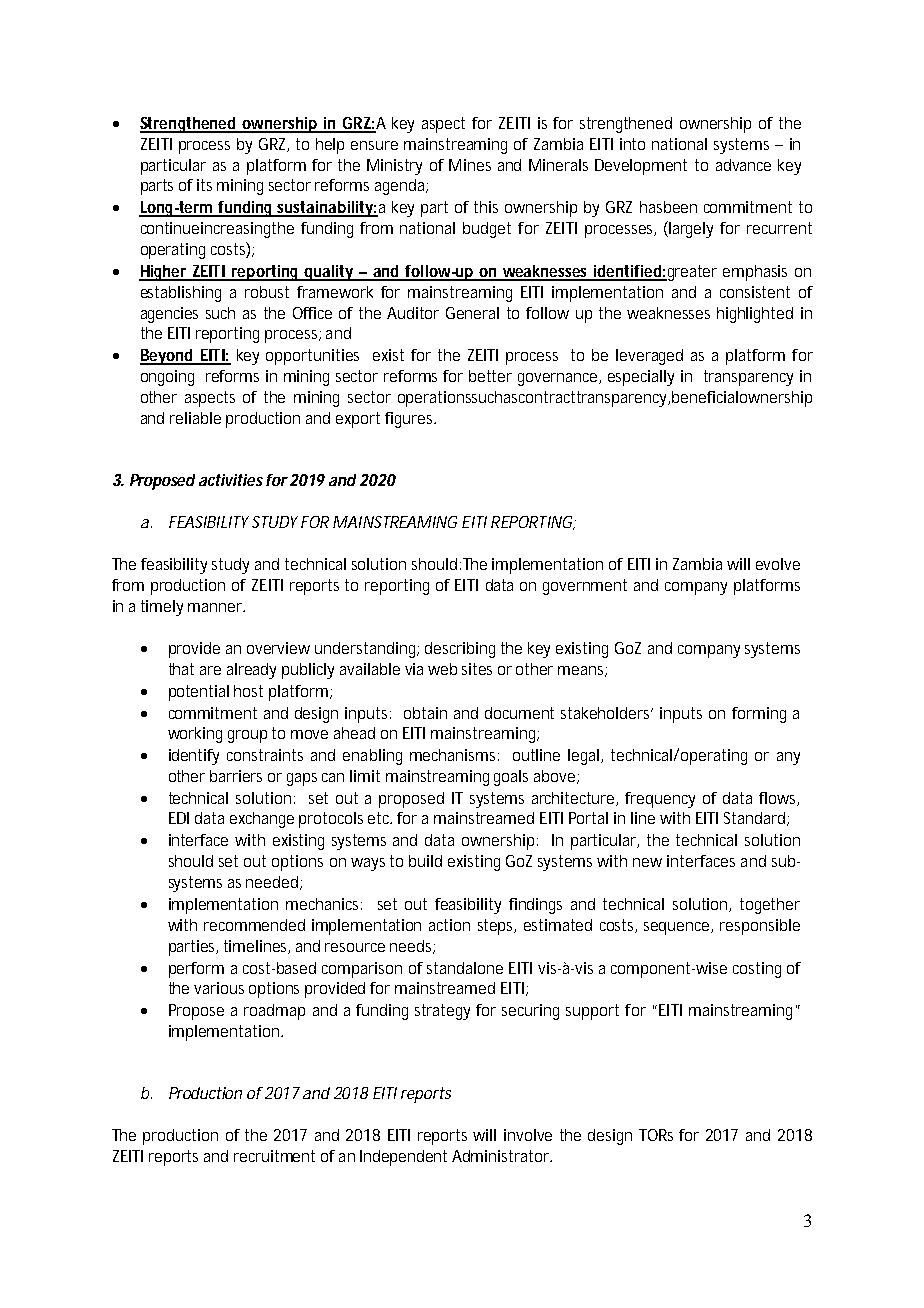 The height and width of the image is (1308, 924). Describe the element at coordinates (204, 185) in the image. I see `its` at that location.
